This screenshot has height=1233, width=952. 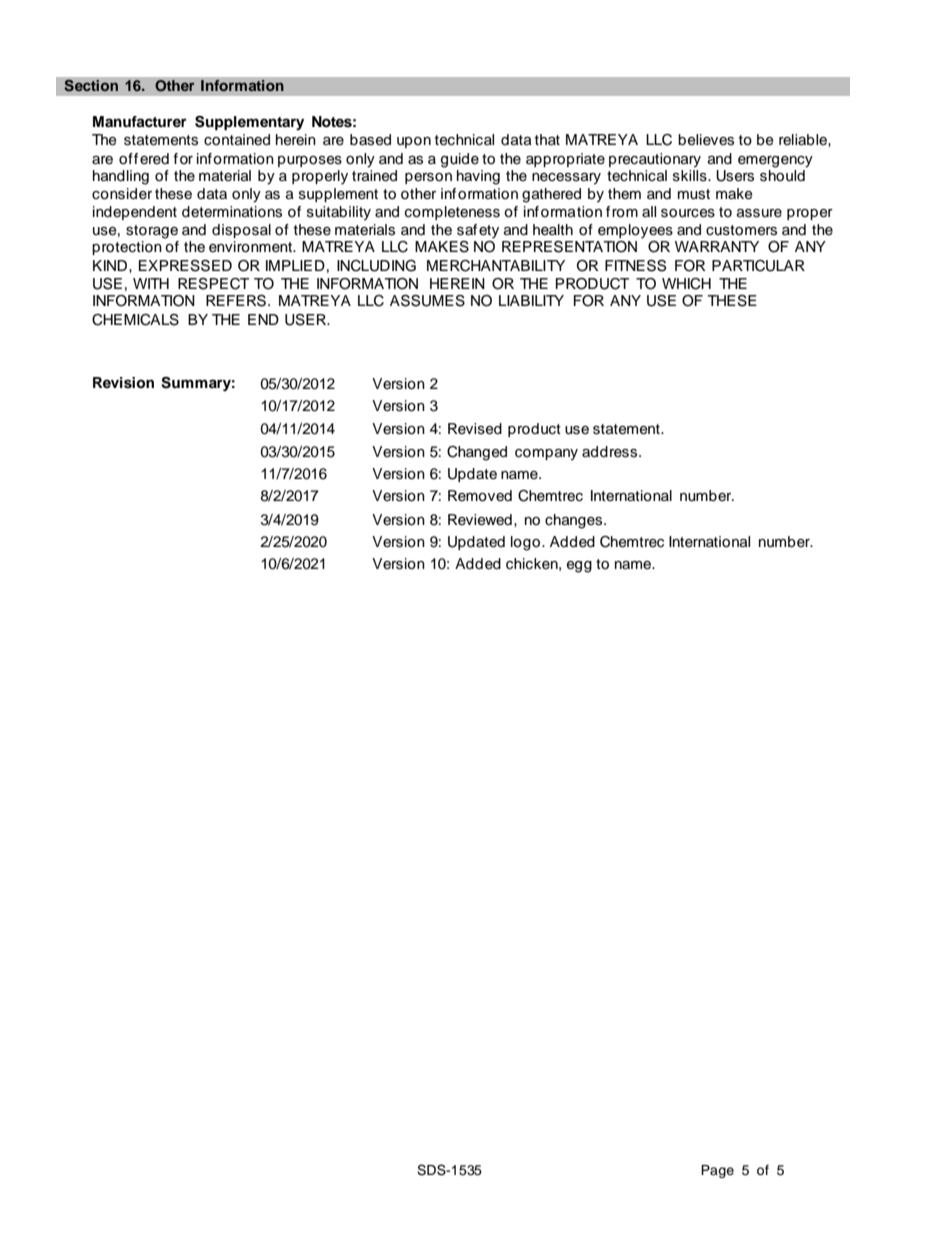 What do you see at coordinates (717, 1171) in the screenshot?
I see `Page` at bounding box center [717, 1171].
